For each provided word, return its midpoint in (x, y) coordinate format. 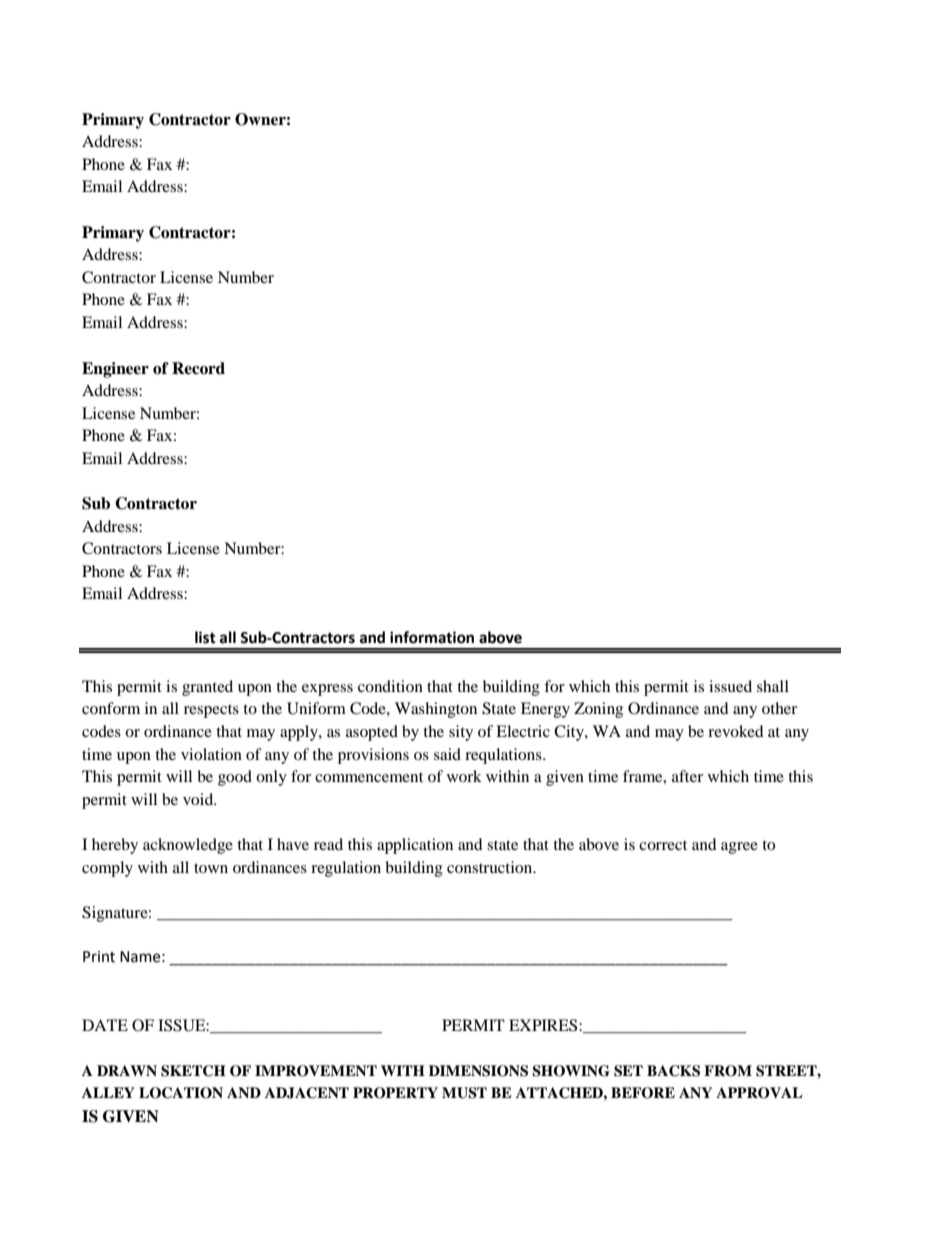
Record (198, 368)
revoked (736, 731)
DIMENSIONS (478, 1071)
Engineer (115, 370)
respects (211, 711)
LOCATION (181, 1093)
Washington (436, 710)
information (432, 637)
